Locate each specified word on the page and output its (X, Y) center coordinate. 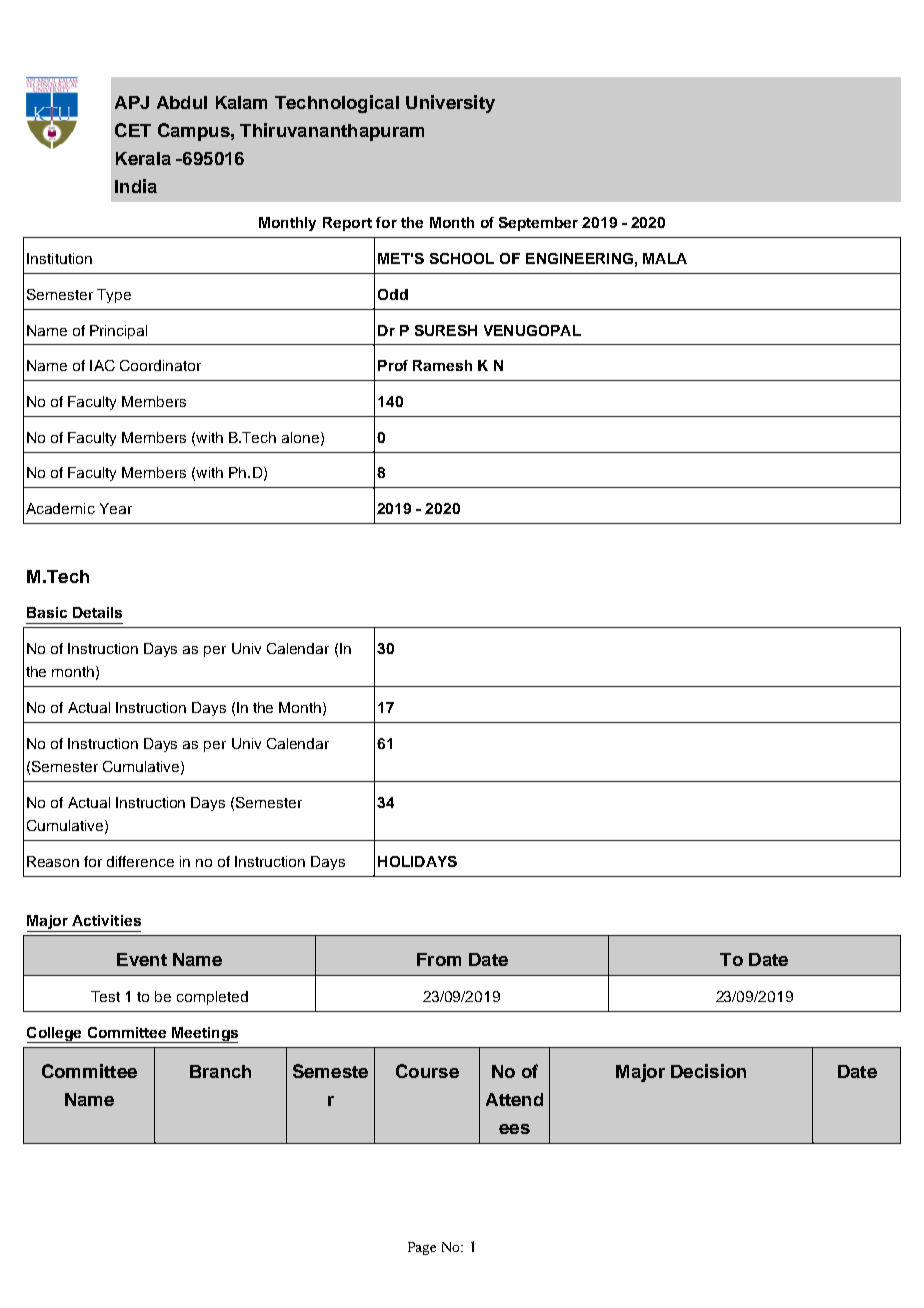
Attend (514, 1099)
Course (427, 1071)
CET (133, 130)
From (439, 959)
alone (302, 438)
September (538, 224)
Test (105, 996)
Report (347, 224)
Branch (220, 1071)
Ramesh (442, 365)
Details (97, 612)
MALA (665, 258)
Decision (708, 1071)
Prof (393, 365)
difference (140, 861)
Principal (118, 332)
